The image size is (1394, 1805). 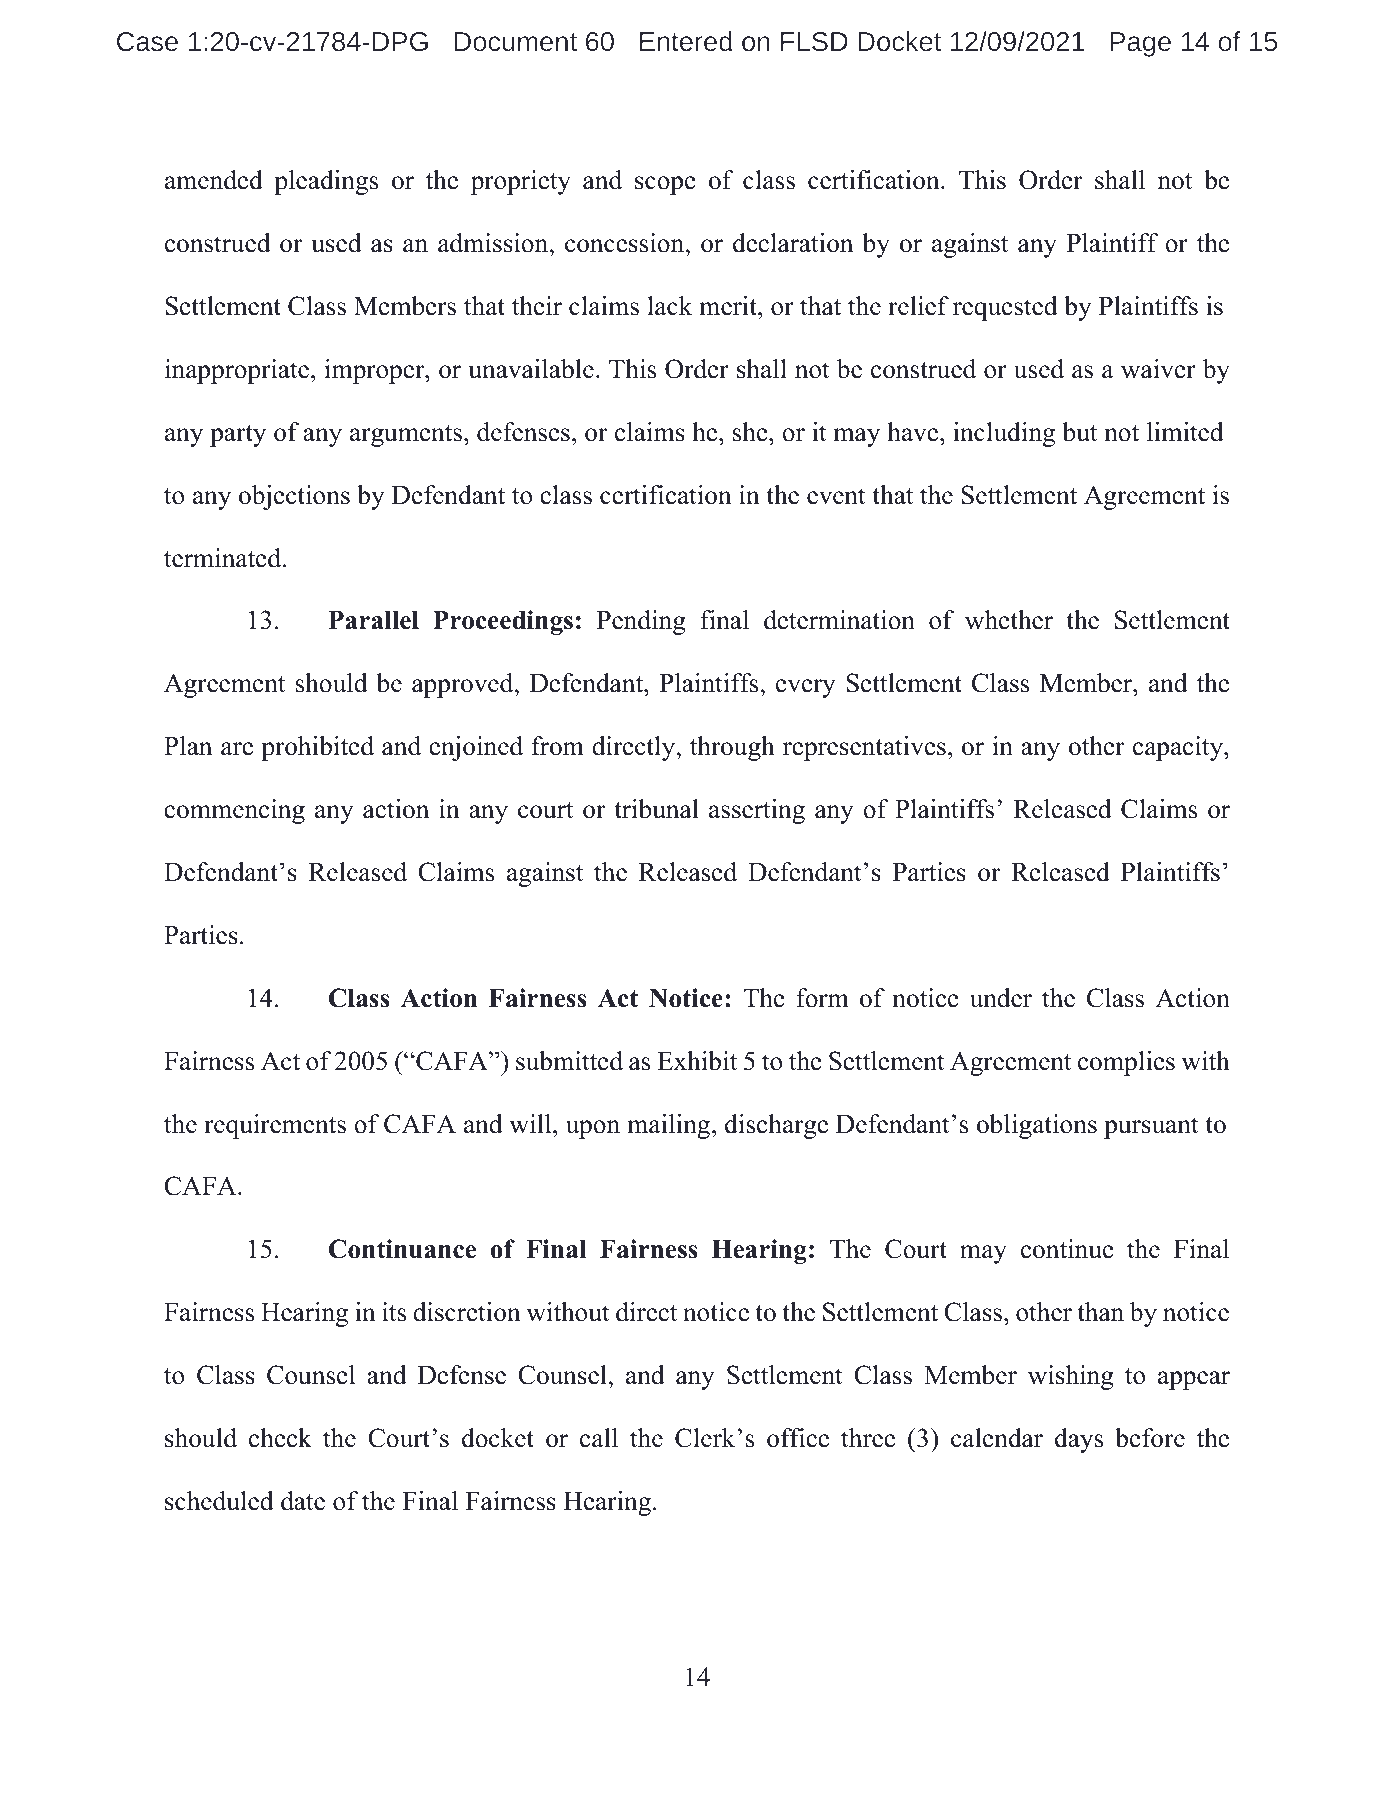 What do you see at coordinates (238, 436) in the screenshot?
I see `party` at bounding box center [238, 436].
